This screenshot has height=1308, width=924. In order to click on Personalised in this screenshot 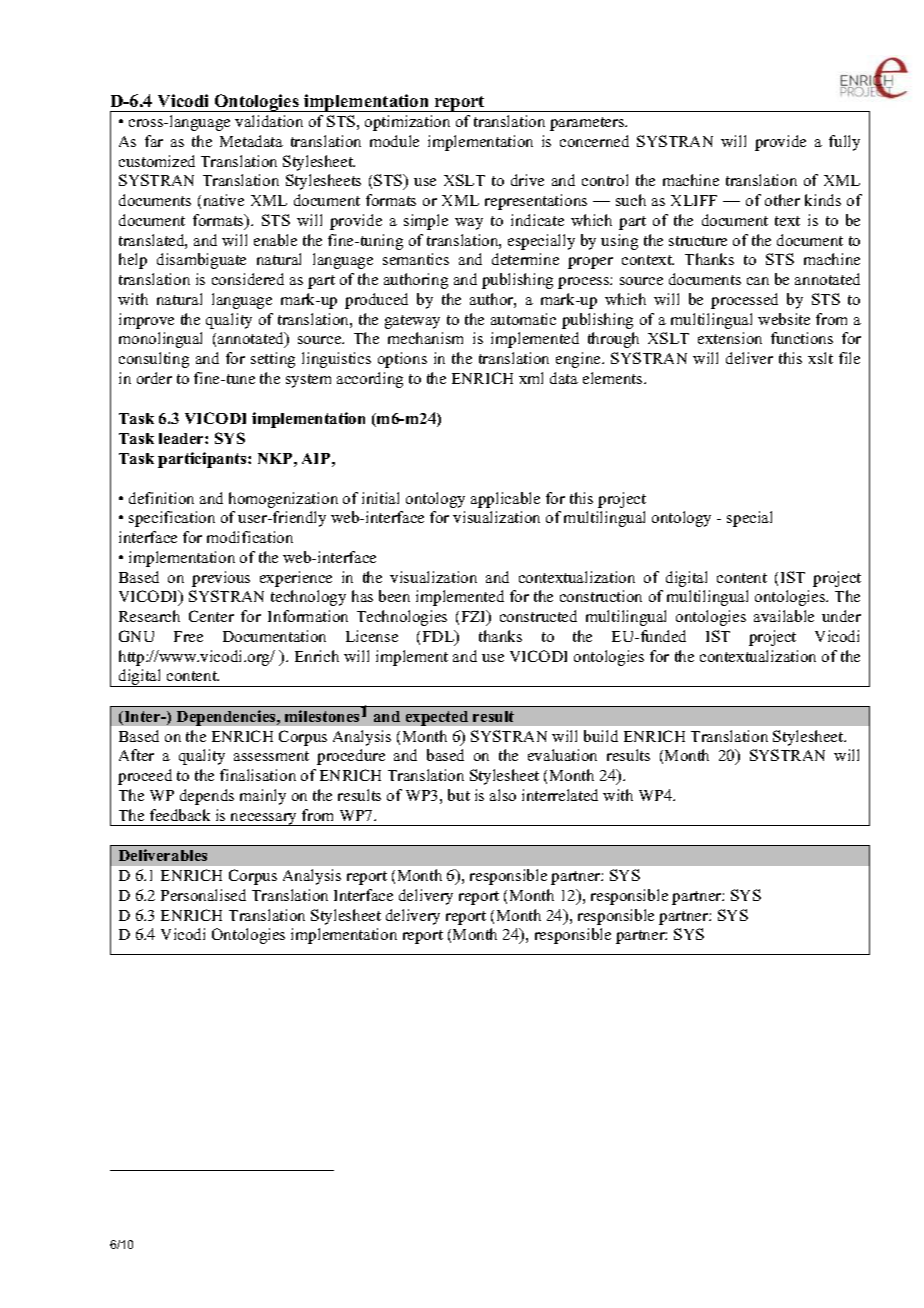, I will do `click(203, 895)`.
